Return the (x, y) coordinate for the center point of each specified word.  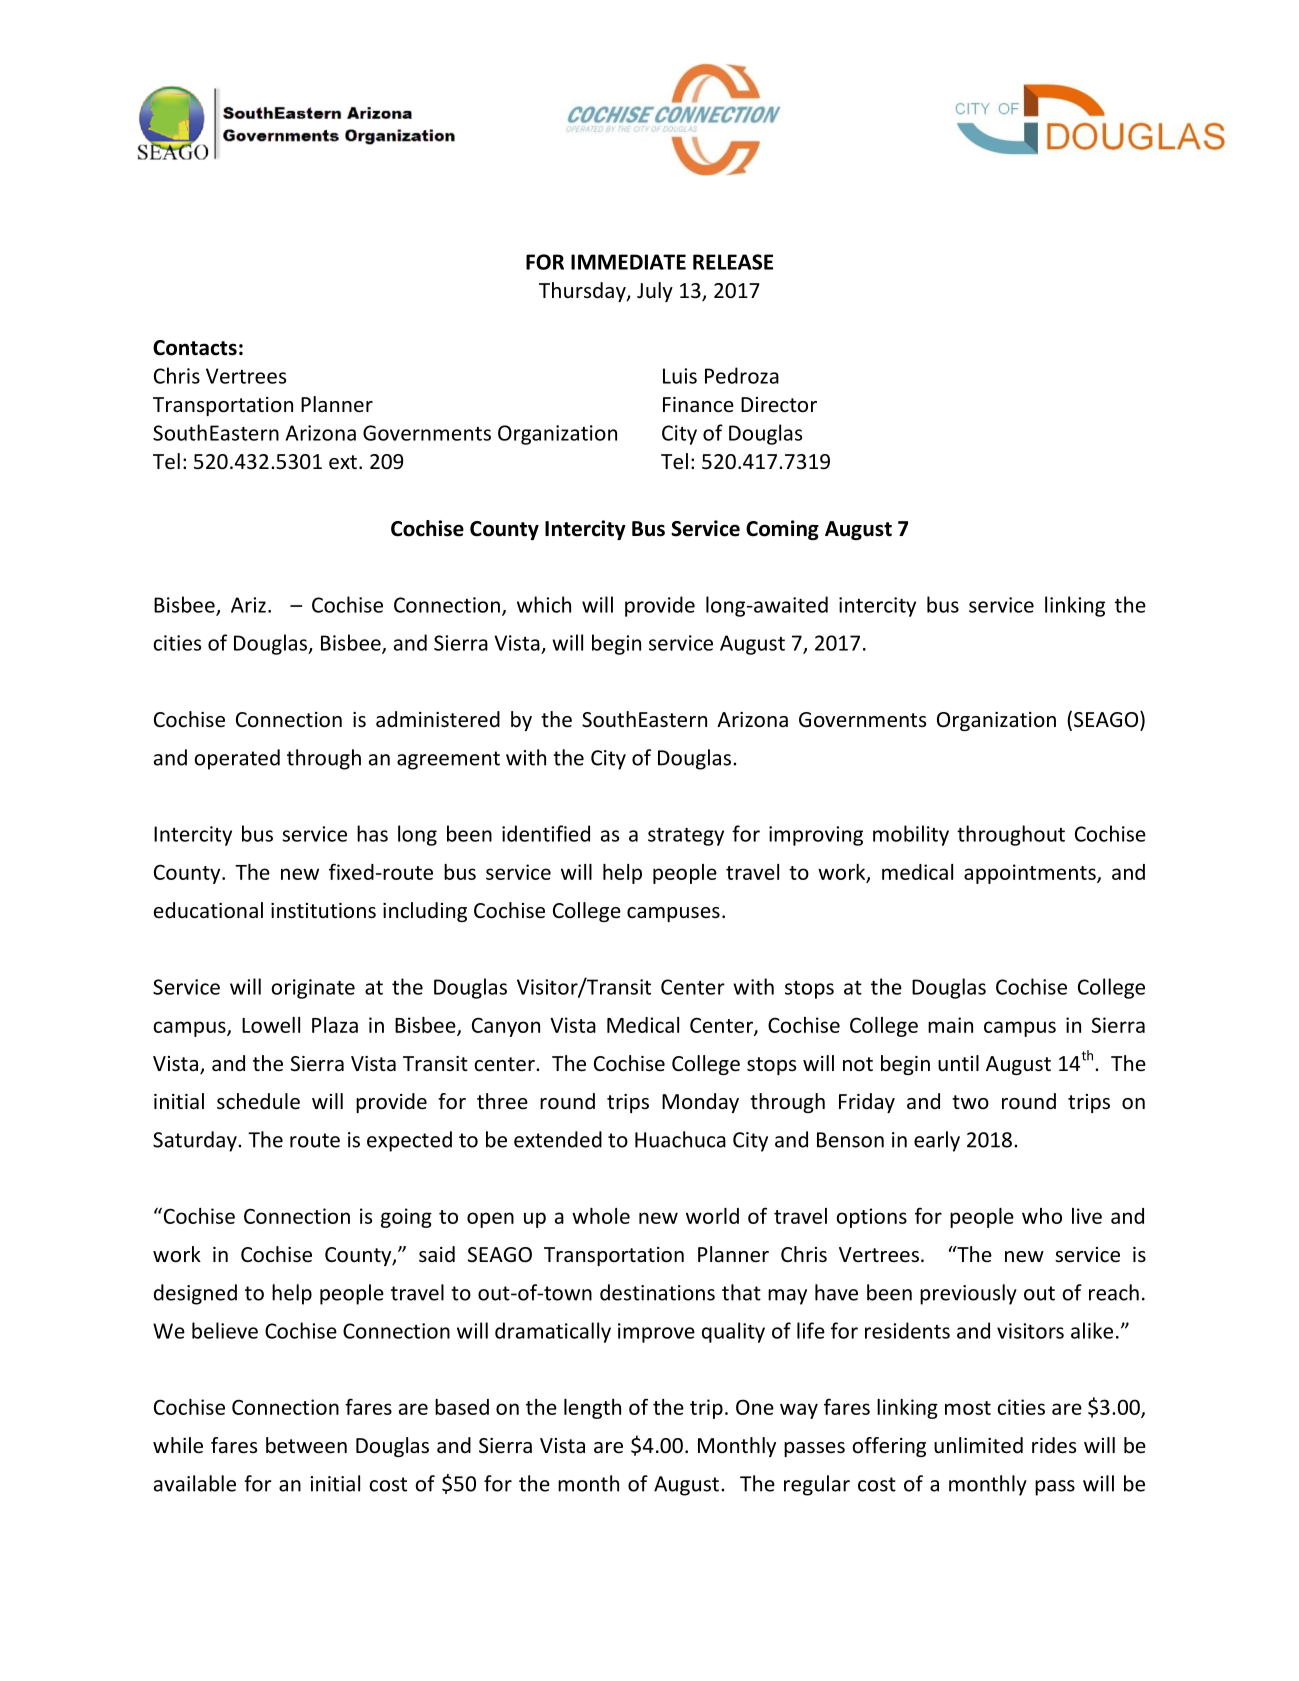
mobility (911, 835)
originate (313, 989)
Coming (782, 530)
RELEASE (733, 262)
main (950, 1025)
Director (779, 405)
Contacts (195, 348)
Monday (700, 1103)
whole (601, 1216)
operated (237, 759)
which (544, 604)
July (655, 292)
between (306, 1445)
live (1087, 1216)
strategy (686, 837)
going (406, 1218)
